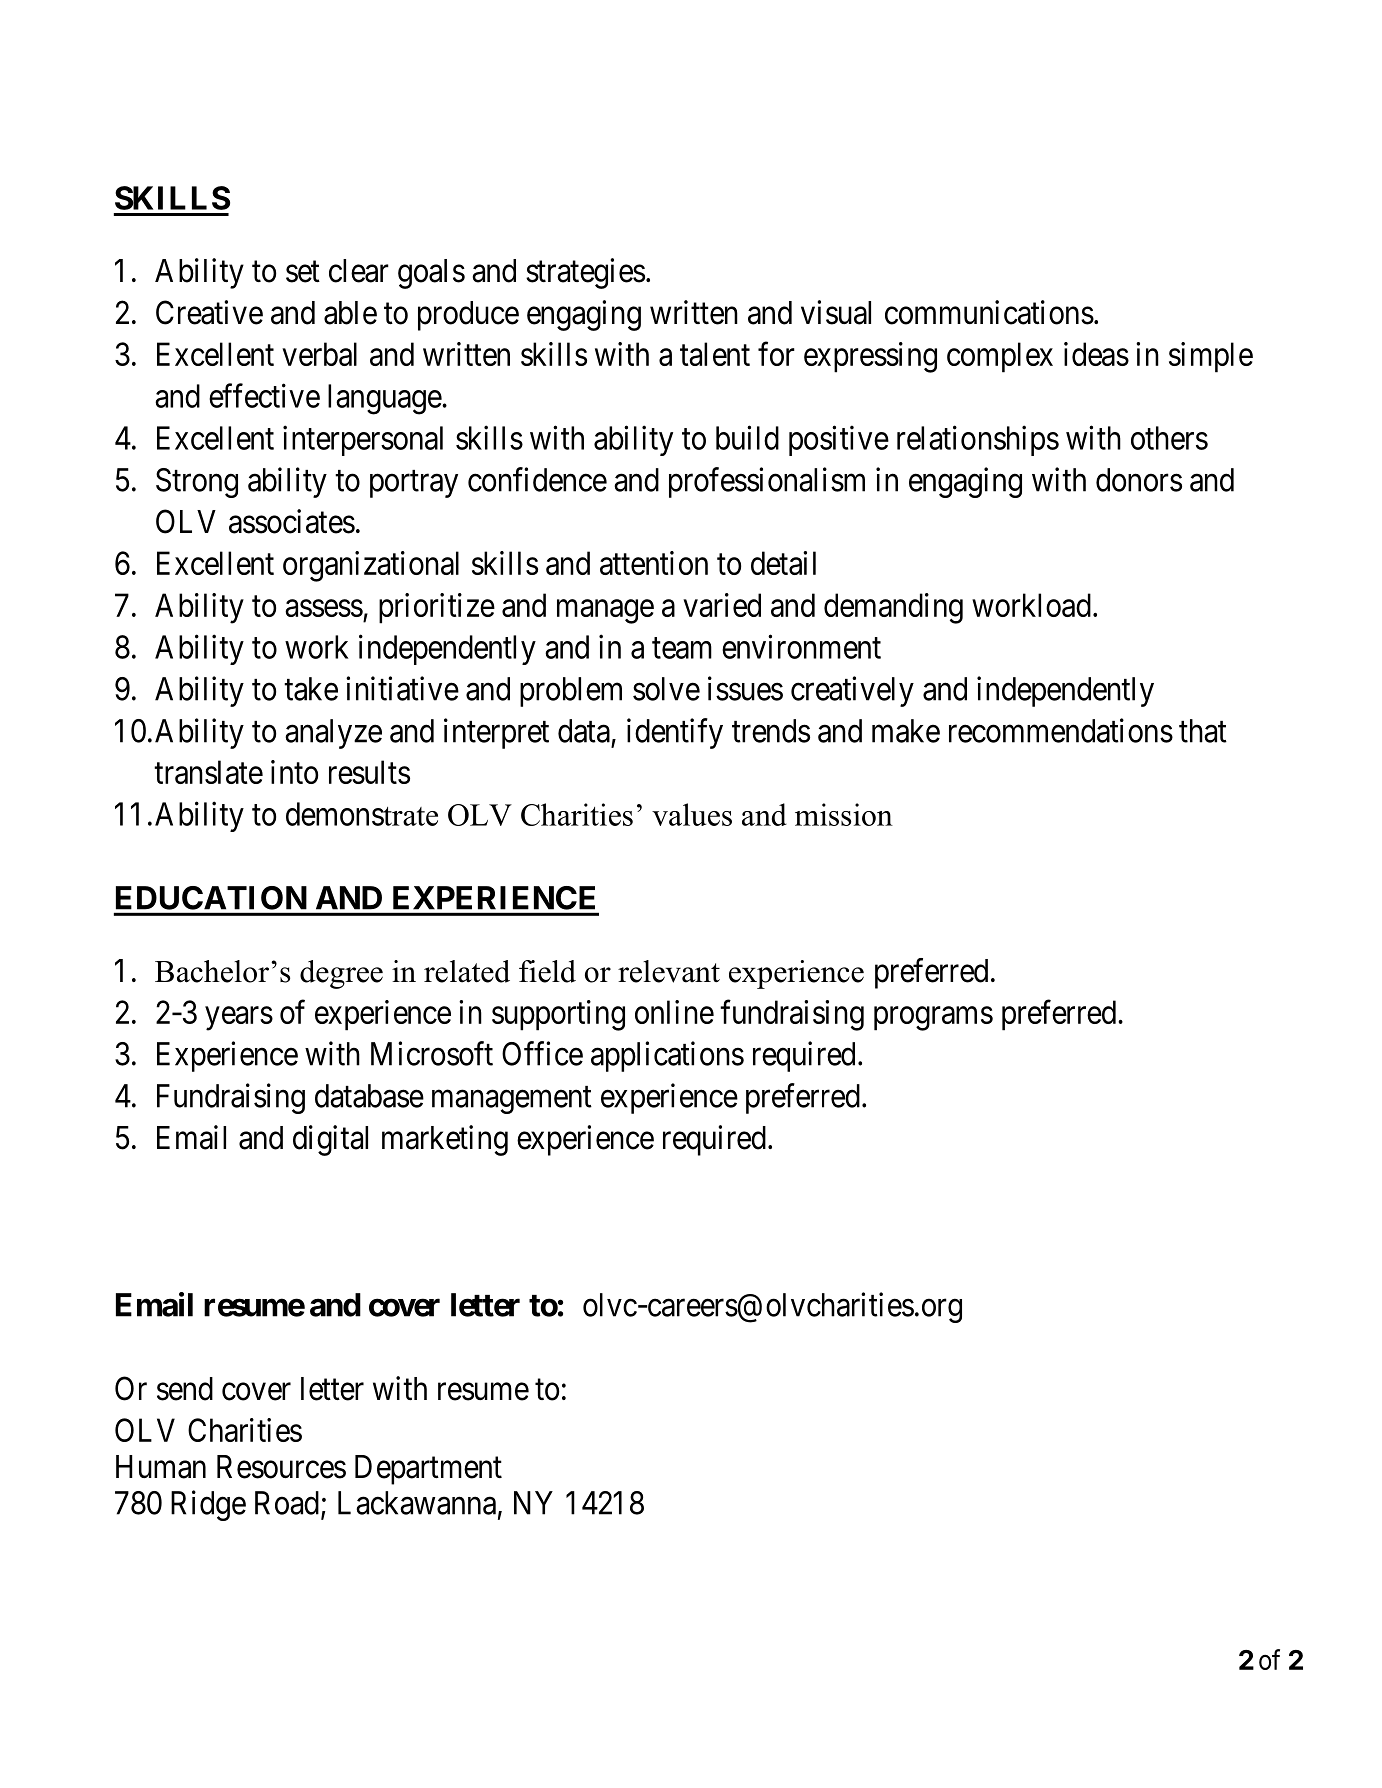  Describe the element at coordinates (428, 1470) in the page. I see `Department` at that location.
